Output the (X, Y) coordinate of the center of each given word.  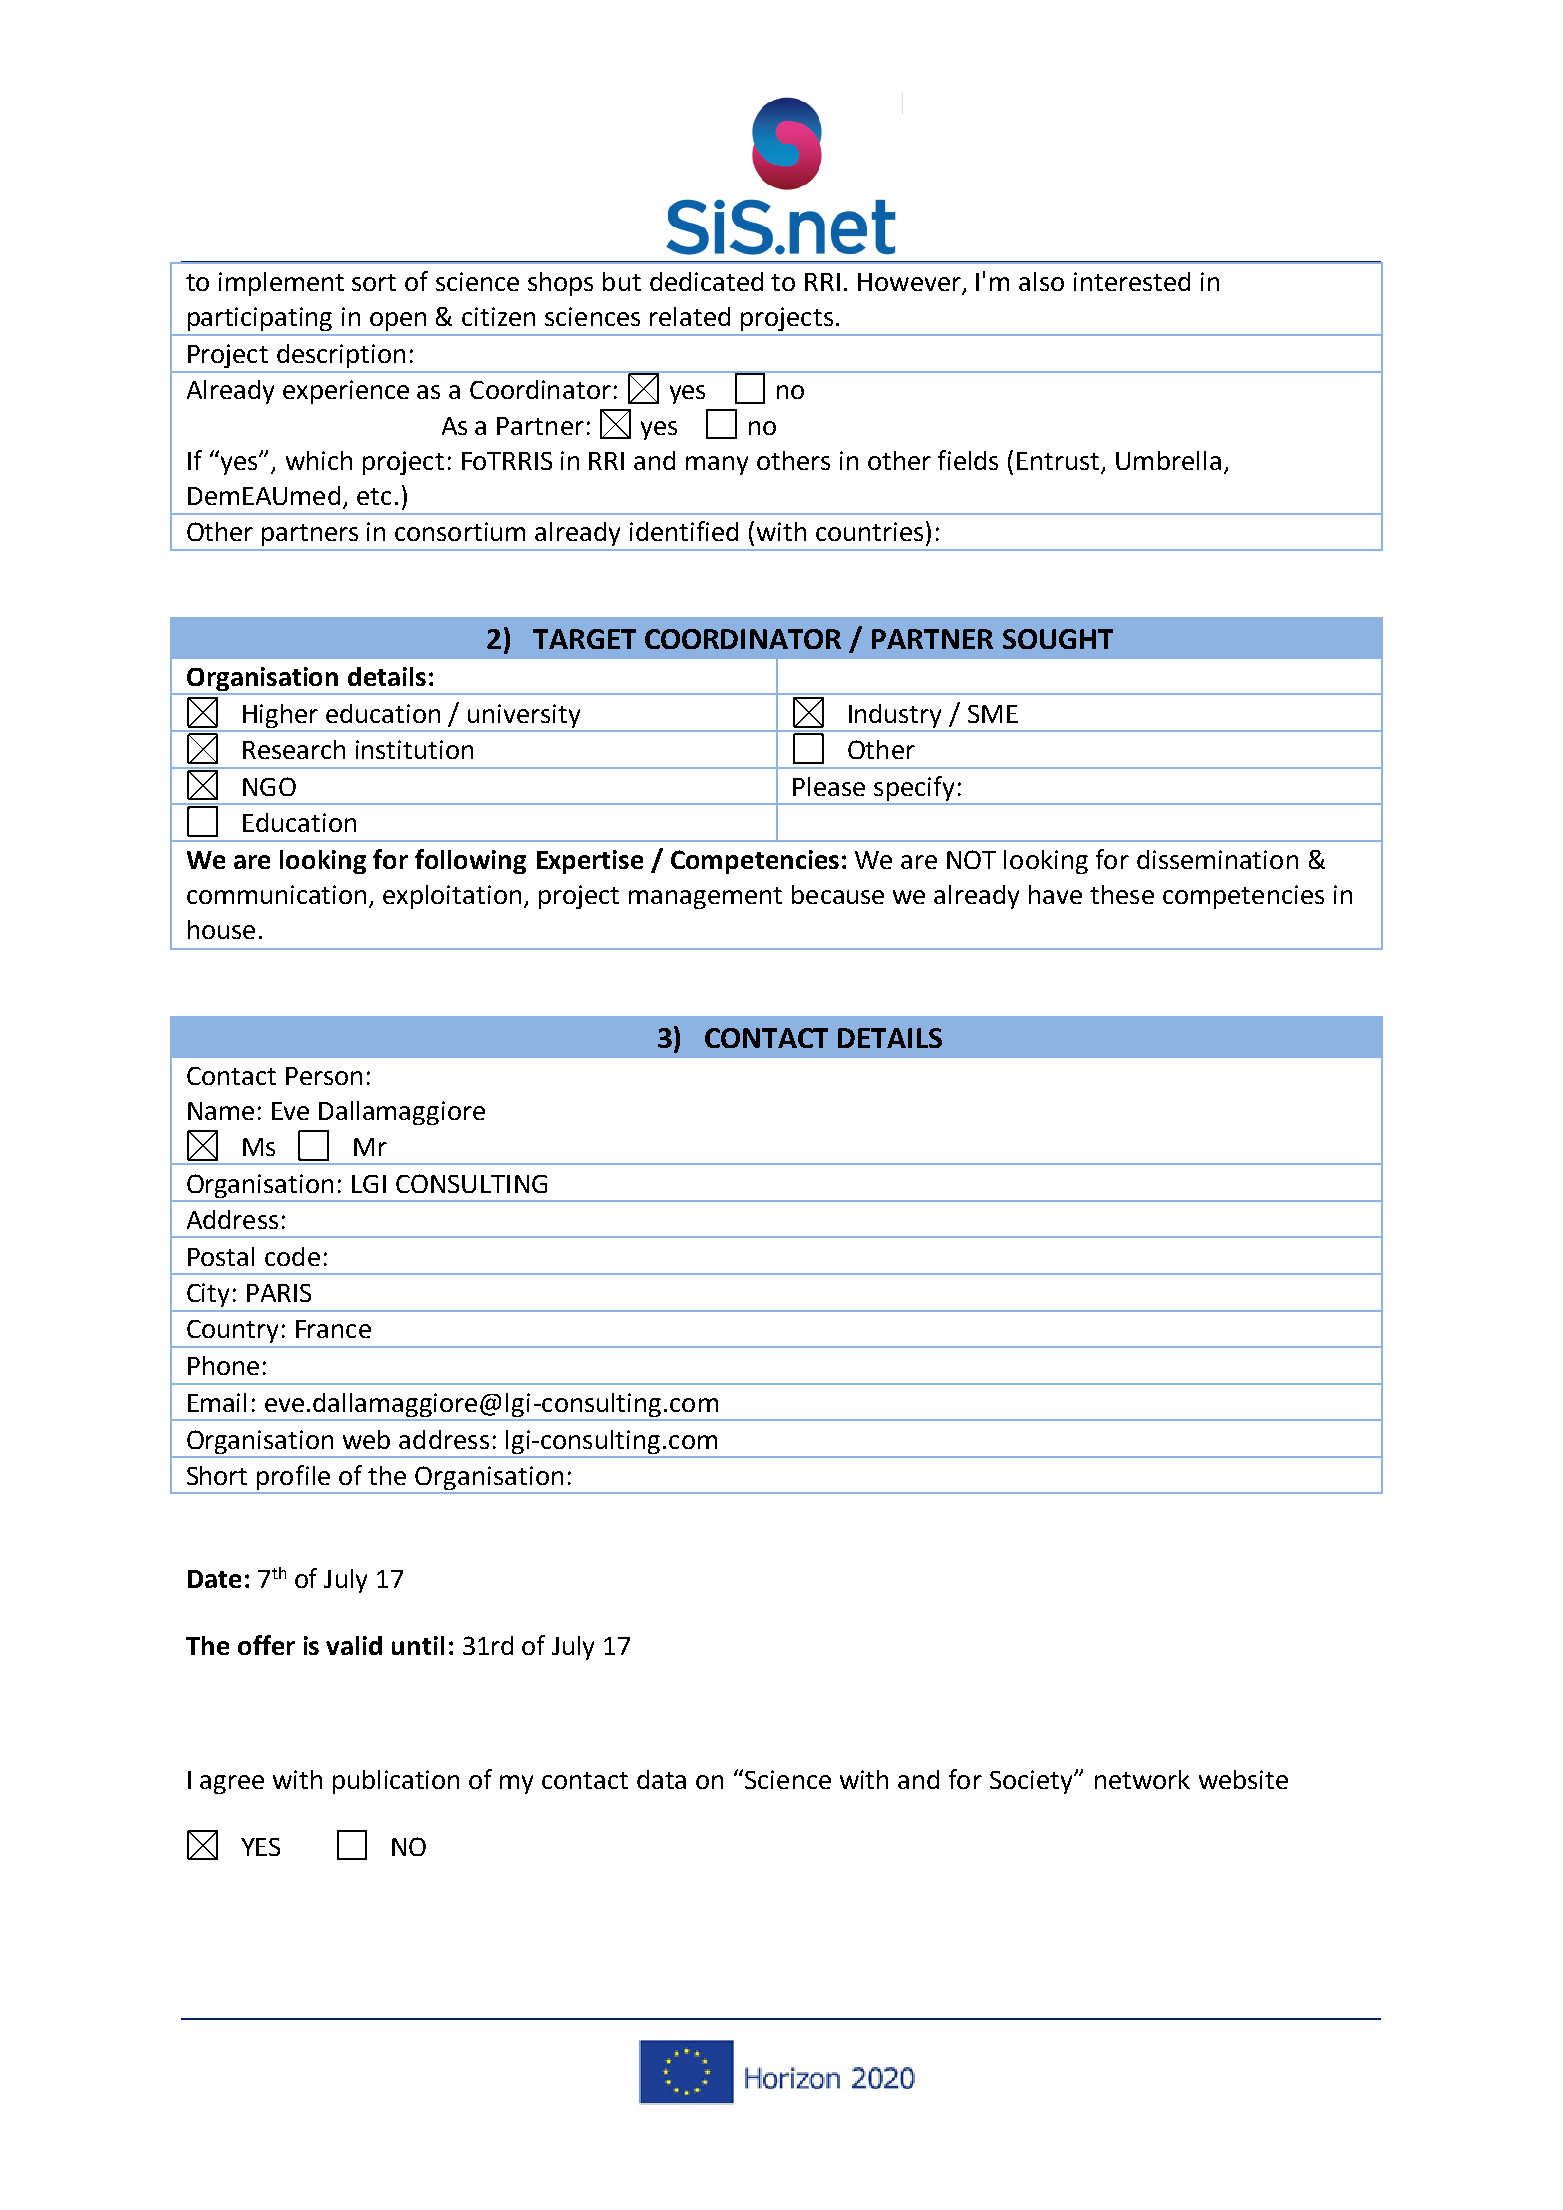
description (341, 356)
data (661, 1779)
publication (396, 1782)
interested (1132, 281)
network (1142, 1779)
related (690, 316)
